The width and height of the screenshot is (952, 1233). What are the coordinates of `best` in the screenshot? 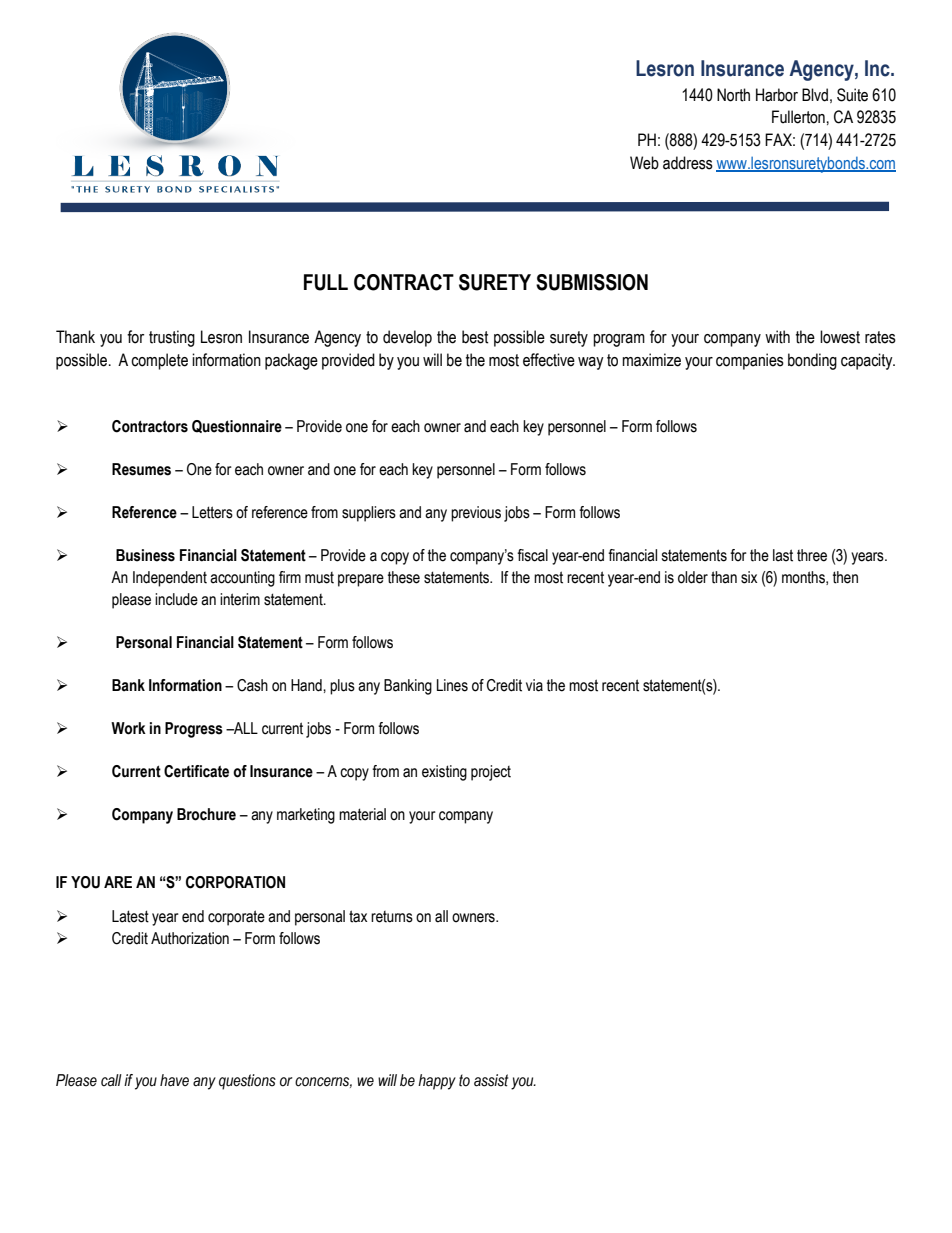 It's located at (475, 337).
